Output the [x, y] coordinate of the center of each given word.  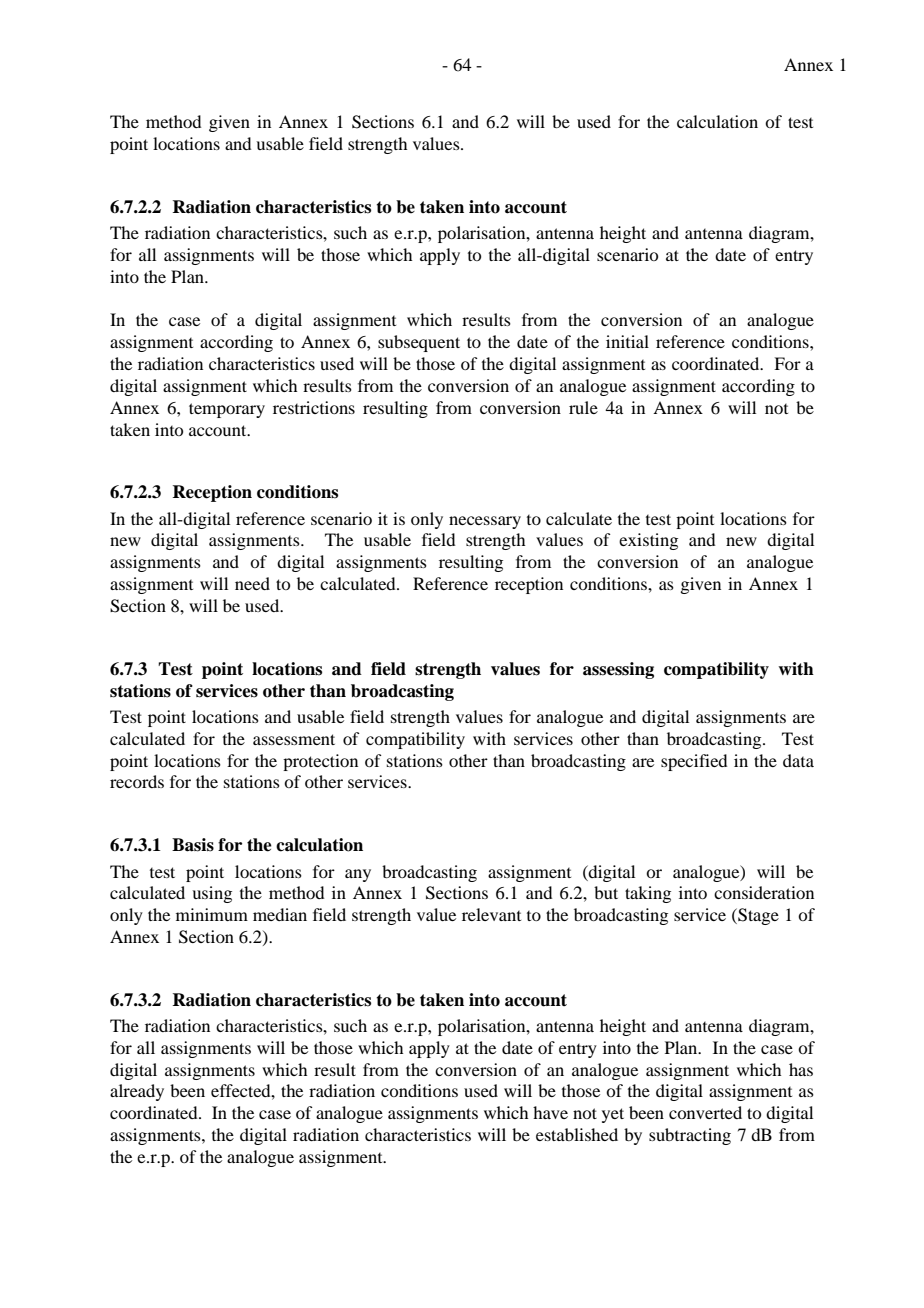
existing [648, 541]
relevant [491, 914]
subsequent [419, 343]
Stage [757, 916]
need [252, 583]
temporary [227, 410]
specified [694, 762]
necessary [485, 522]
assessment [294, 739]
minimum [212, 914]
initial [627, 341]
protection [320, 762]
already [137, 1092]
